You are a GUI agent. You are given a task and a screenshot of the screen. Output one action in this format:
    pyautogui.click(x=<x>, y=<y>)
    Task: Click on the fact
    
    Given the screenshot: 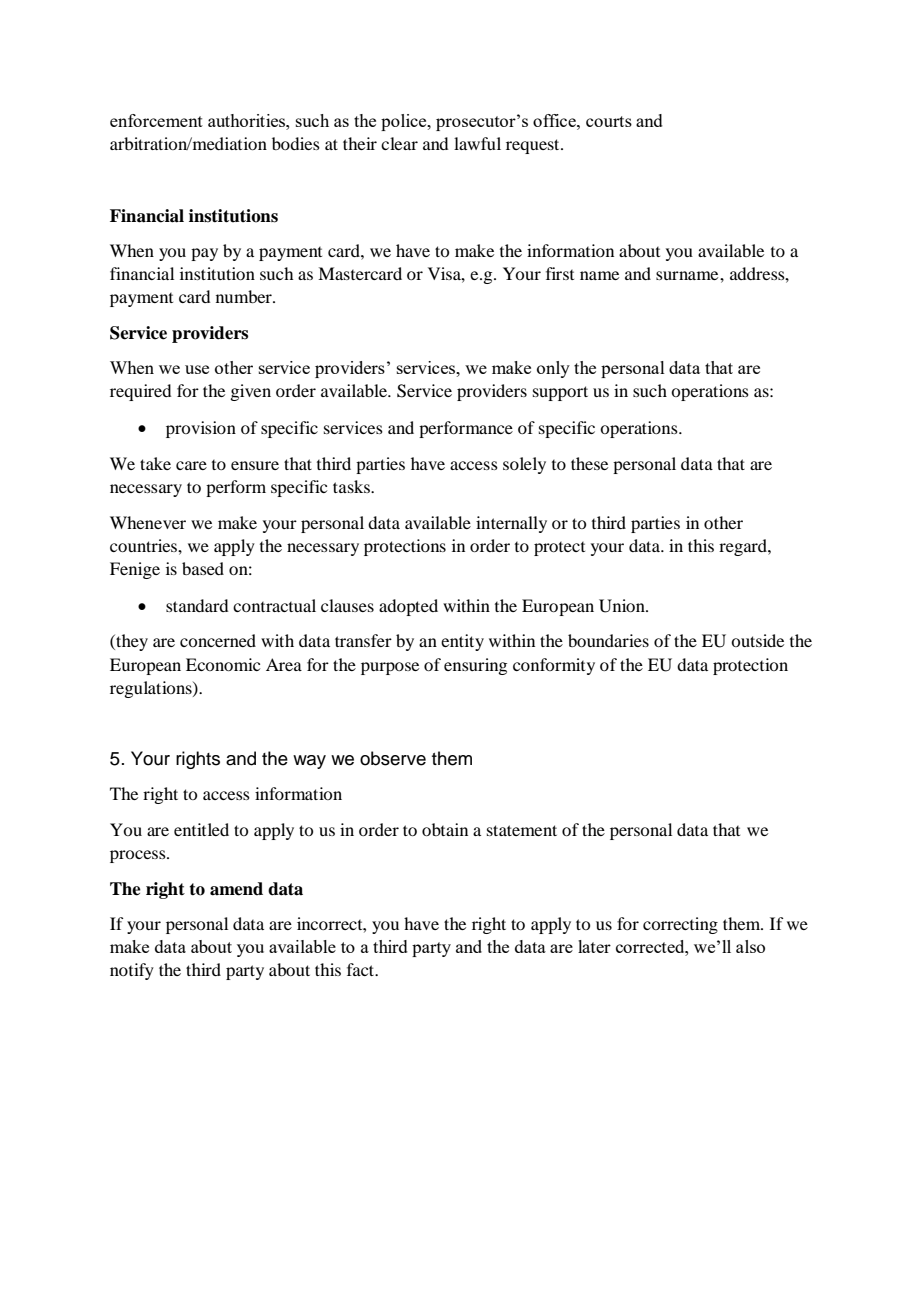 What is the action you would take?
    pyautogui.click(x=362, y=969)
